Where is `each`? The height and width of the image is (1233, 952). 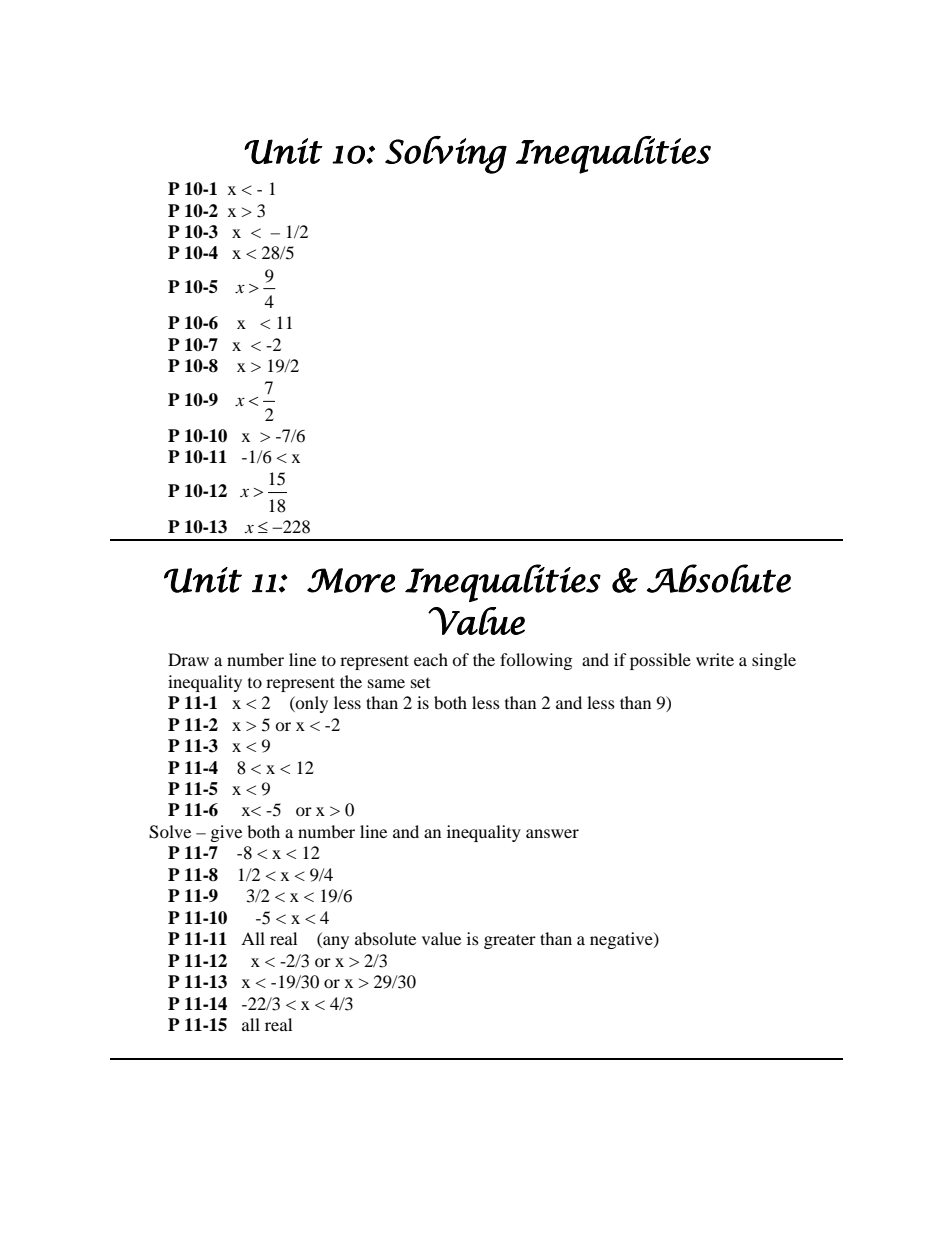
each is located at coordinates (431, 659).
